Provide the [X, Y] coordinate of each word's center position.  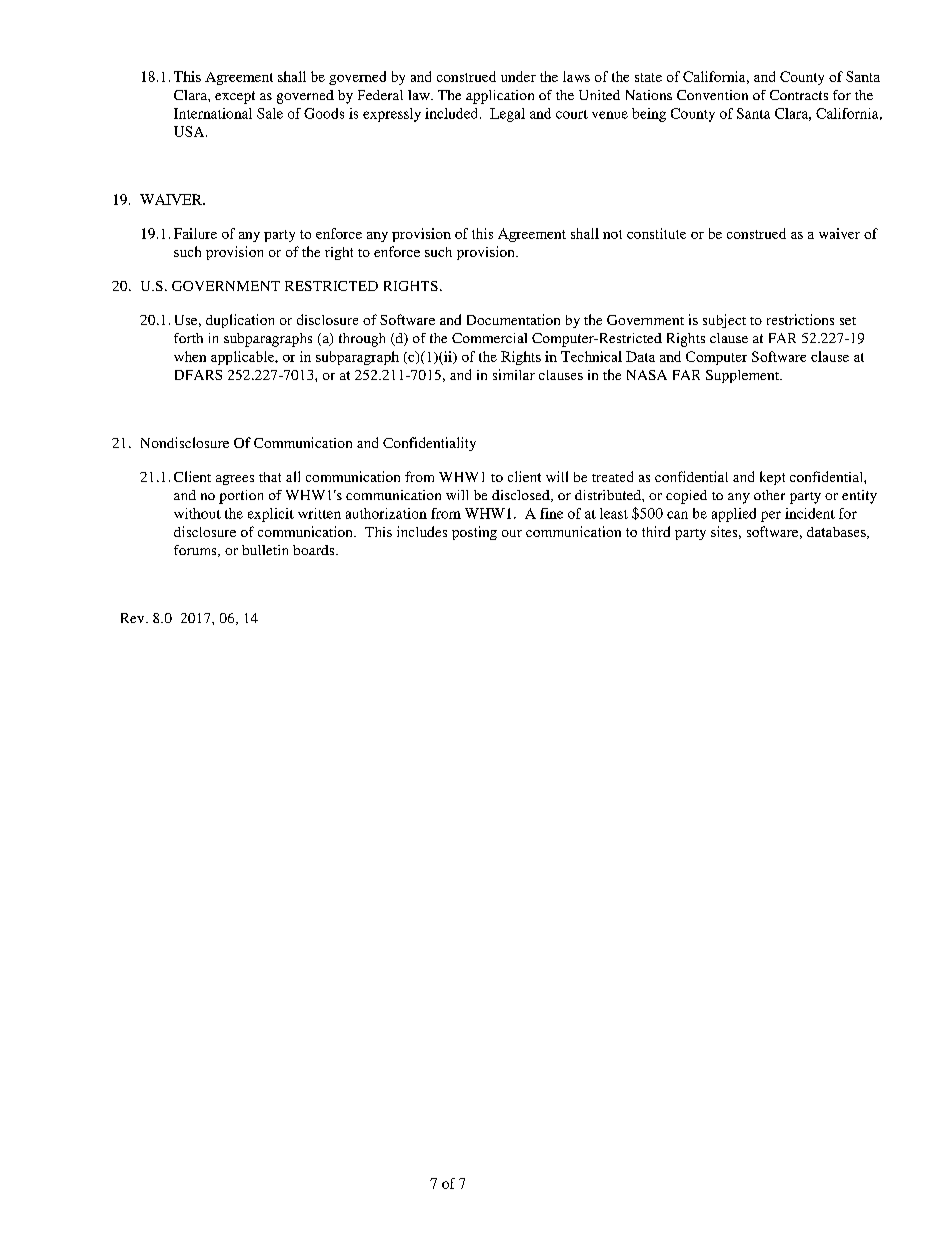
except [235, 97]
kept [772, 478]
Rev [134, 618]
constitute [656, 233]
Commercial [489, 338]
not [612, 234]
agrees [235, 480]
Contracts [799, 95]
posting [474, 533]
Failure [195, 233]
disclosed [522, 496]
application [500, 97]
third [656, 531]
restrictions [800, 319]
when [190, 356]
